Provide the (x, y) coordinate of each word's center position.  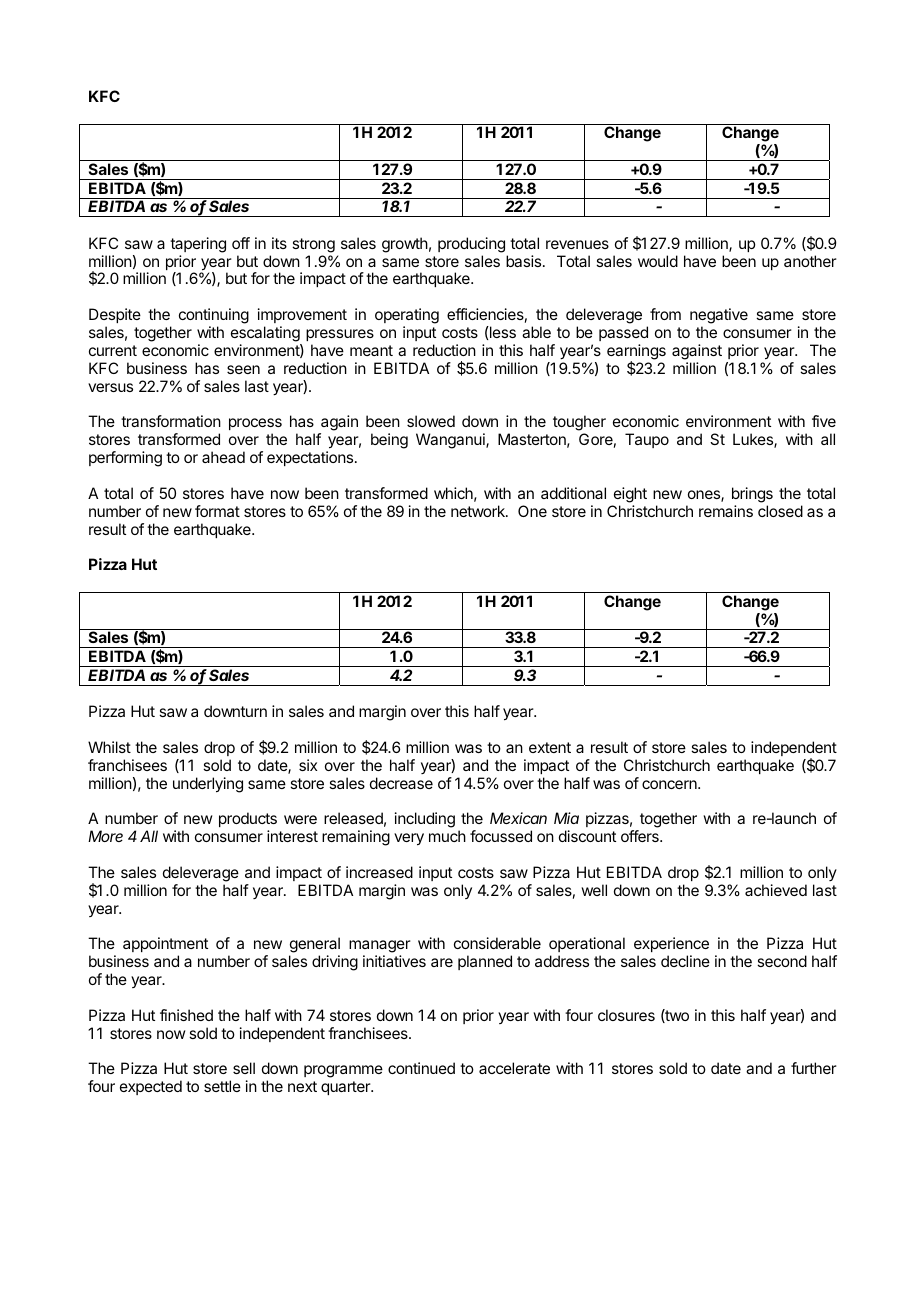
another (810, 261)
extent (550, 747)
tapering (198, 245)
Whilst (109, 747)
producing (471, 245)
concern (670, 784)
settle (222, 1086)
